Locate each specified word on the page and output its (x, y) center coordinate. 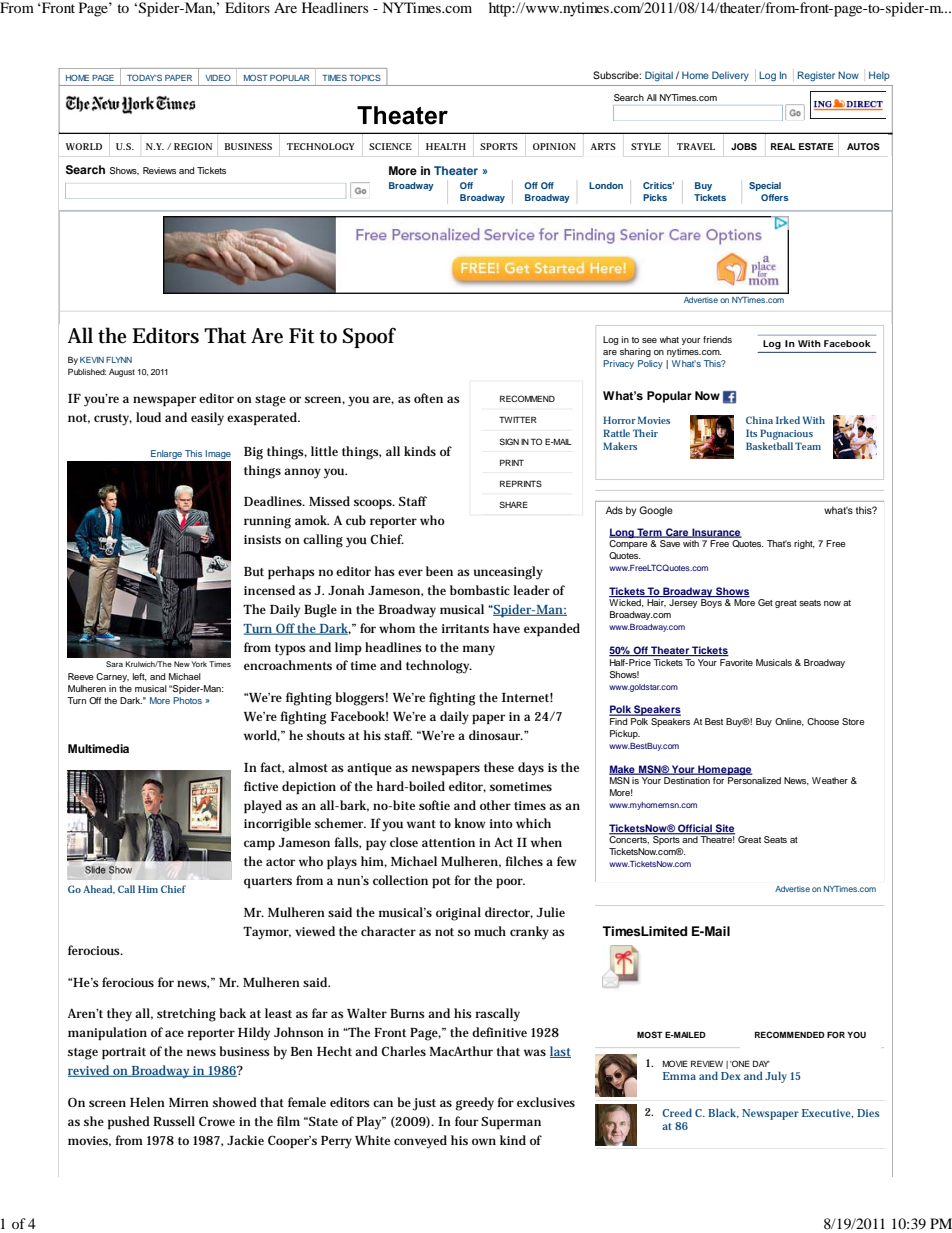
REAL (783, 146)
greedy (475, 1104)
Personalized (754, 779)
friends (717, 339)
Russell (174, 1121)
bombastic (480, 590)
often (428, 398)
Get (765, 602)
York (199, 664)
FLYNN (119, 360)
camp (259, 845)
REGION (193, 146)
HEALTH (446, 146)
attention (448, 842)
